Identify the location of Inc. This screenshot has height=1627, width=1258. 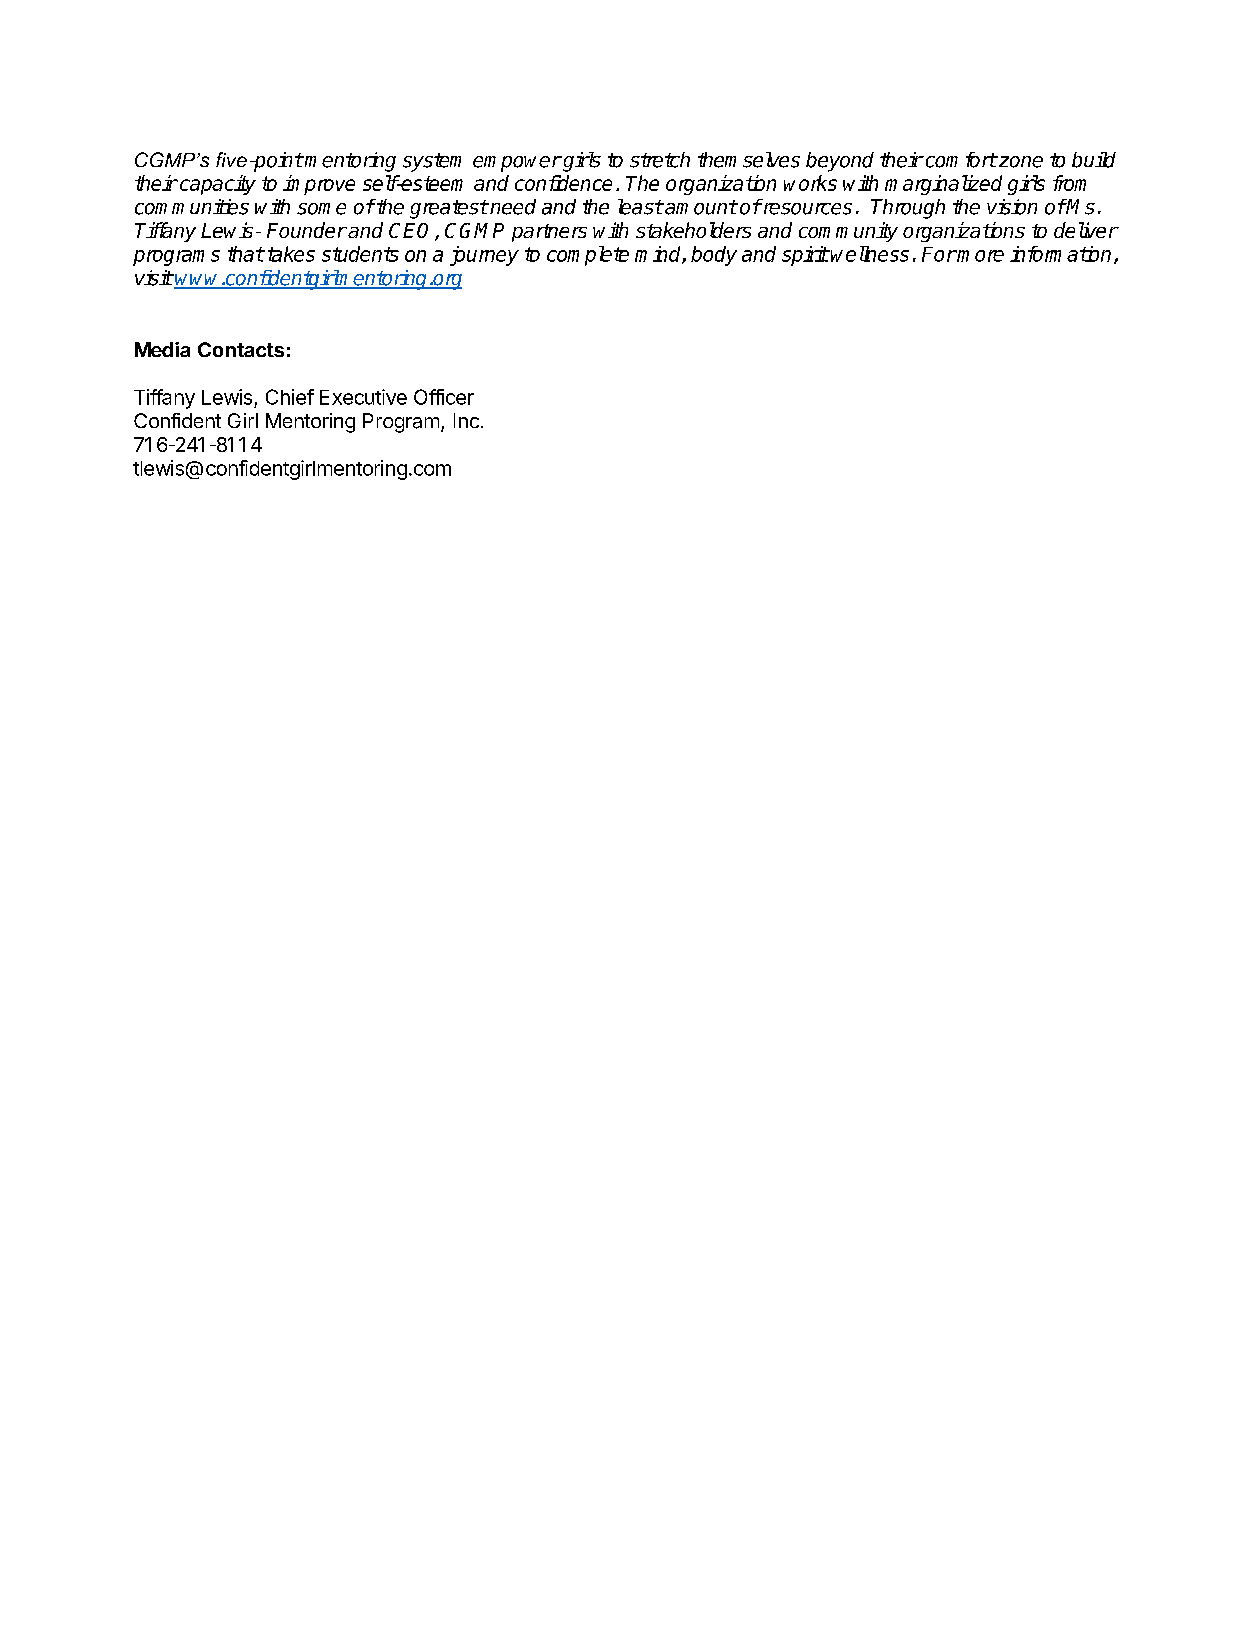
(466, 420).
